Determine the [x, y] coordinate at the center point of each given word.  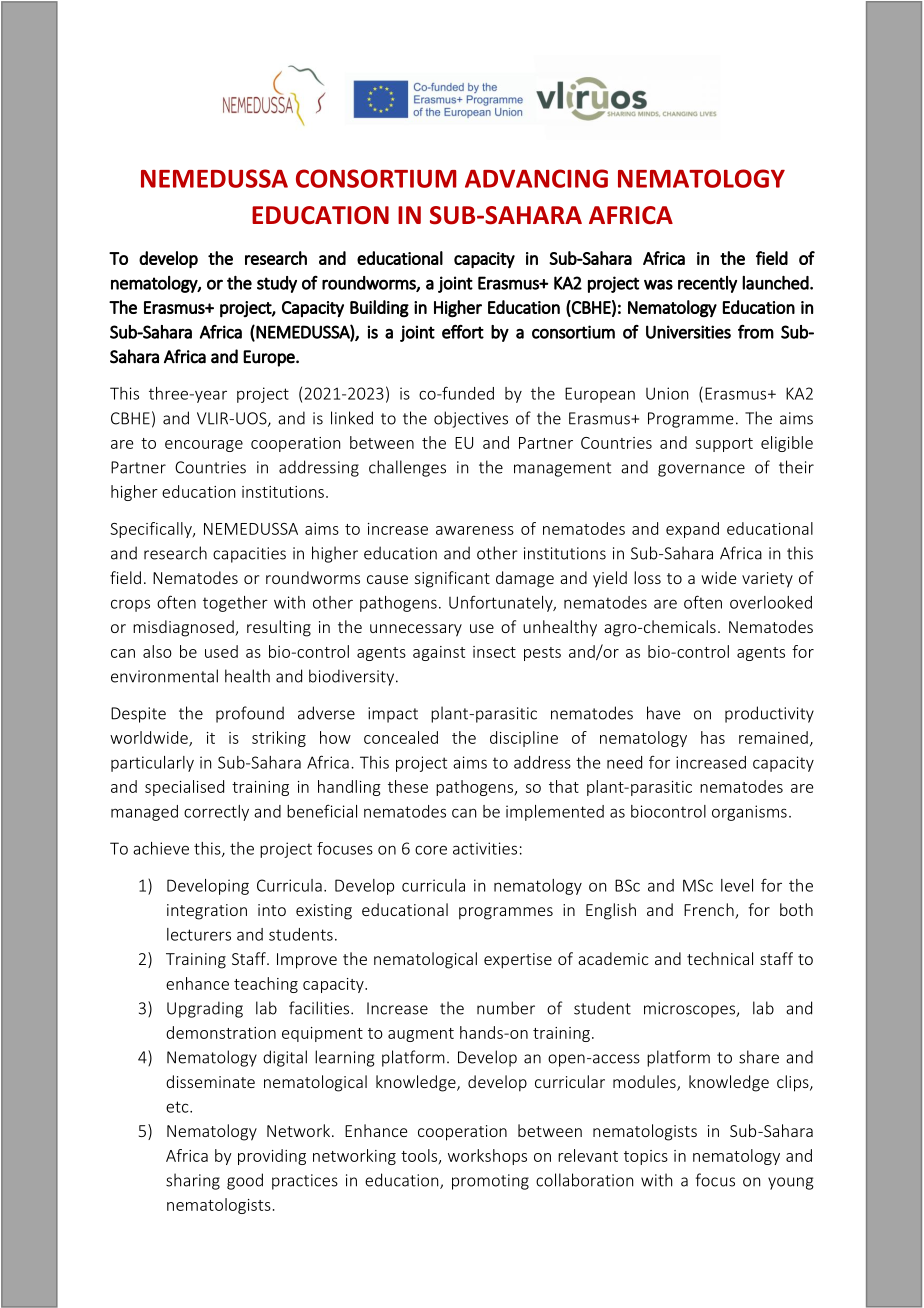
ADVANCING [536, 178]
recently [707, 284]
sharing [193, 1181]
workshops [487, 1157]
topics [646, 1157]
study [277, 284]
